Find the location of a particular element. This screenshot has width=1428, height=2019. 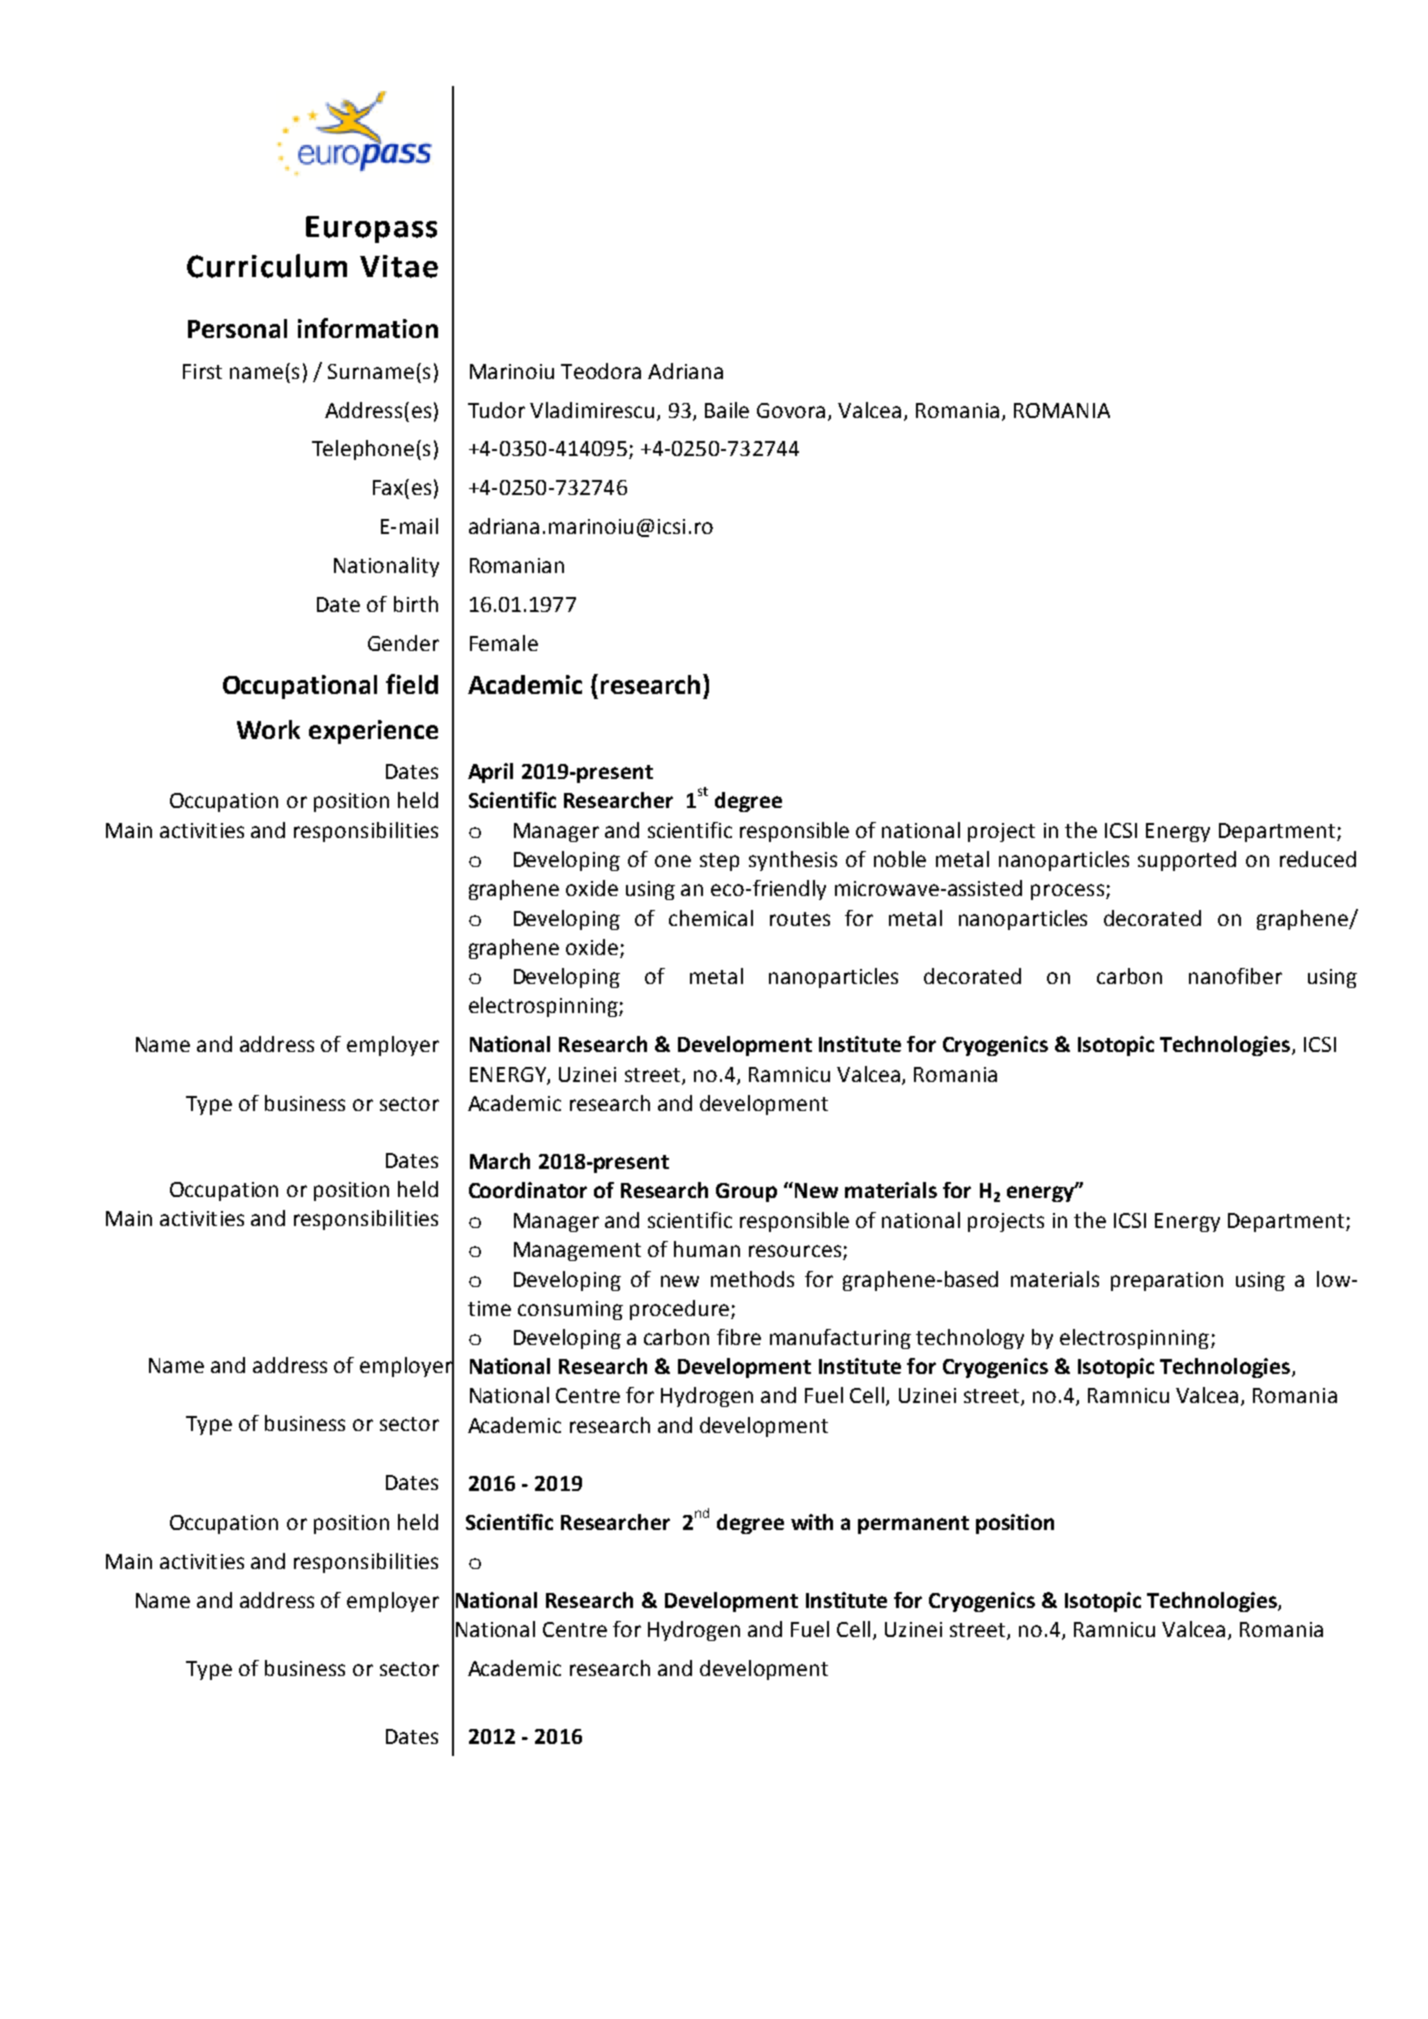

nanofiber is located at coordinates (1235, 976).
